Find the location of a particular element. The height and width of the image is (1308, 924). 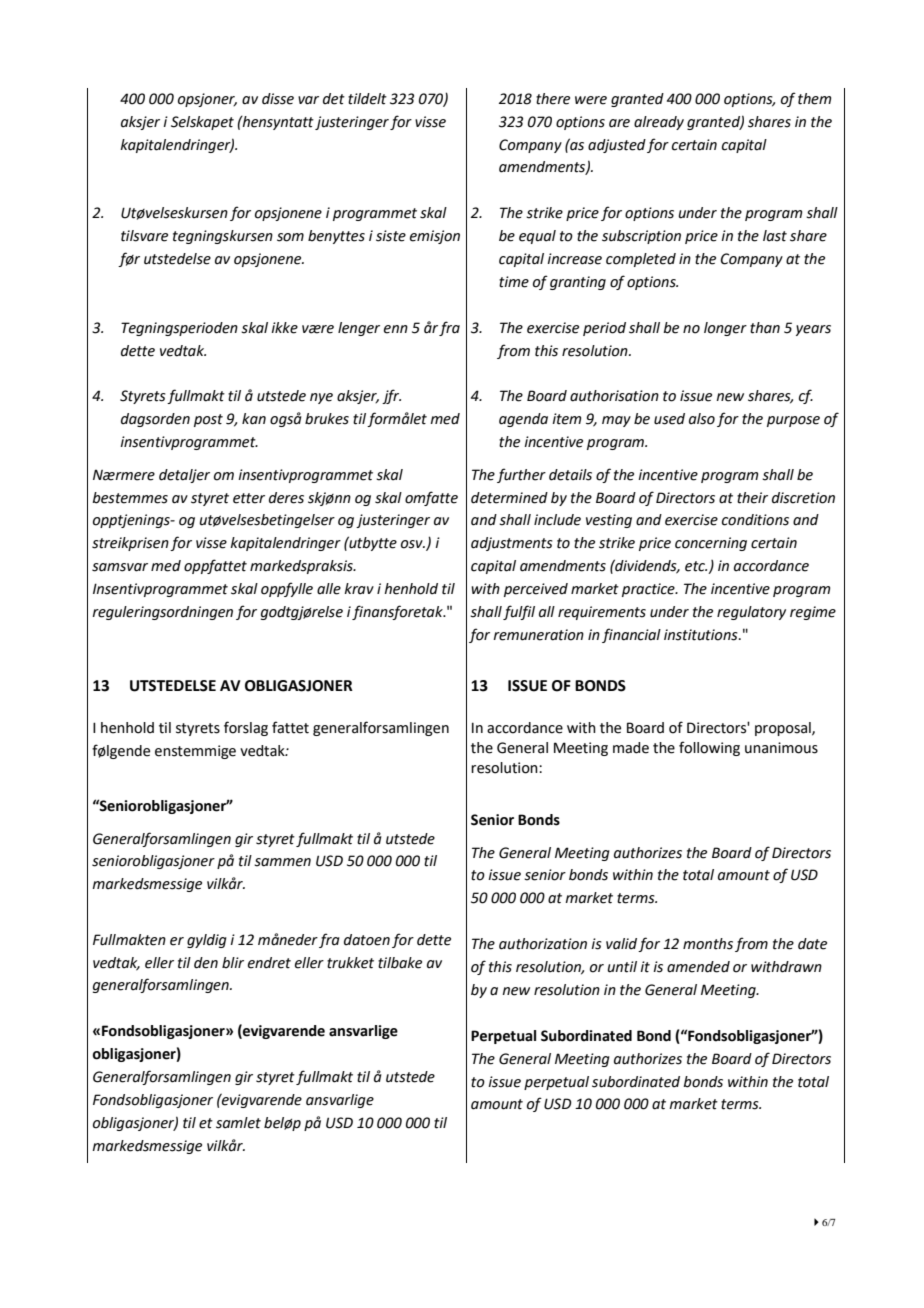

months is located at coordinates (708, 944).
